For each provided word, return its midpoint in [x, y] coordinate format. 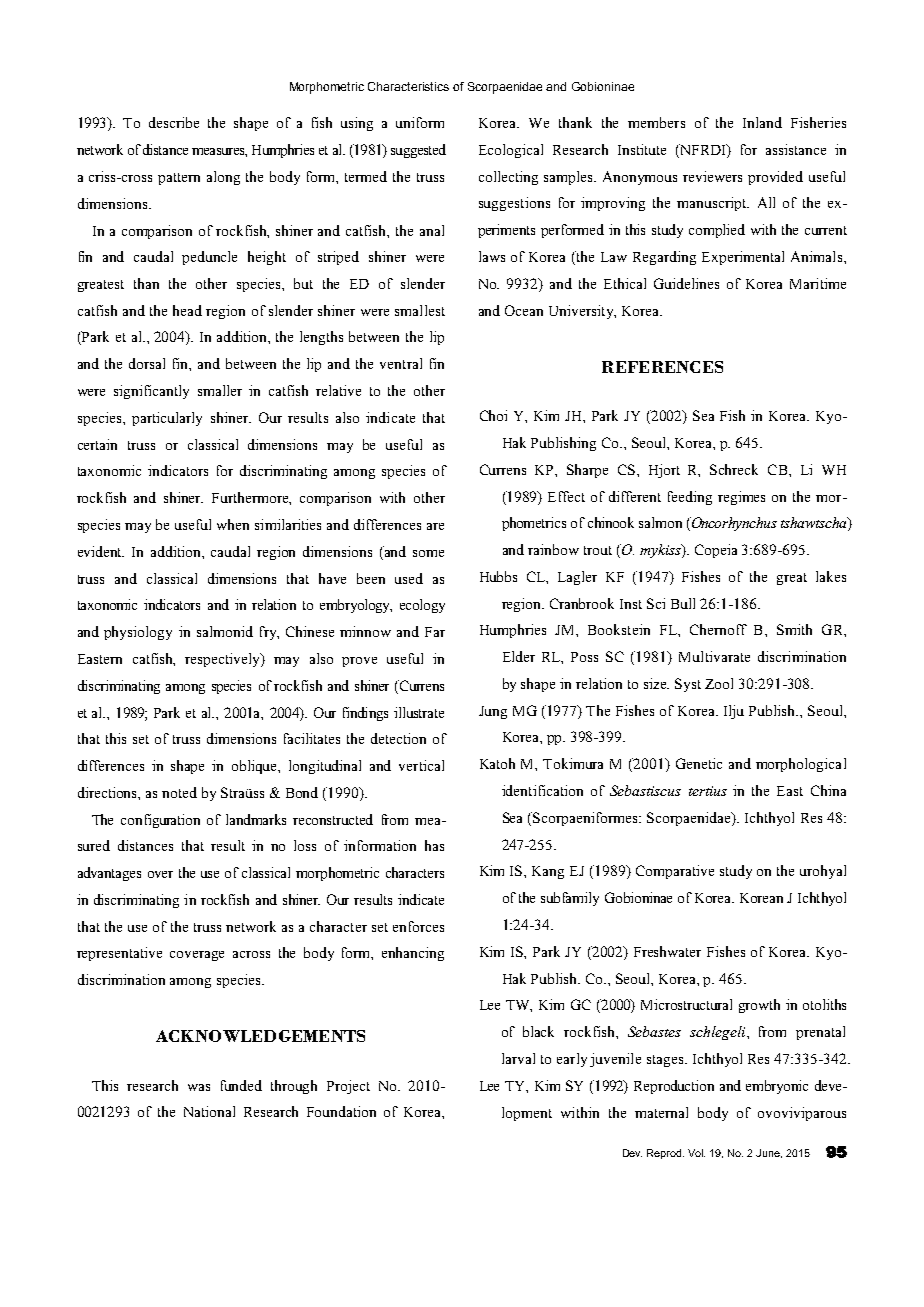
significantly [151, 392]
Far [435, 632]
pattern [179, 179]
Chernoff [718, 629]
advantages [109, 874]
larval [518, 1058]
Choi [493, 415]
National [209, 1111]
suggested [418, 151]
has [434, 845]
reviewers [712, 176]
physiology [138, 633]
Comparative [675, 872]
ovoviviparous [802, 1114]
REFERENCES [662, 367]
